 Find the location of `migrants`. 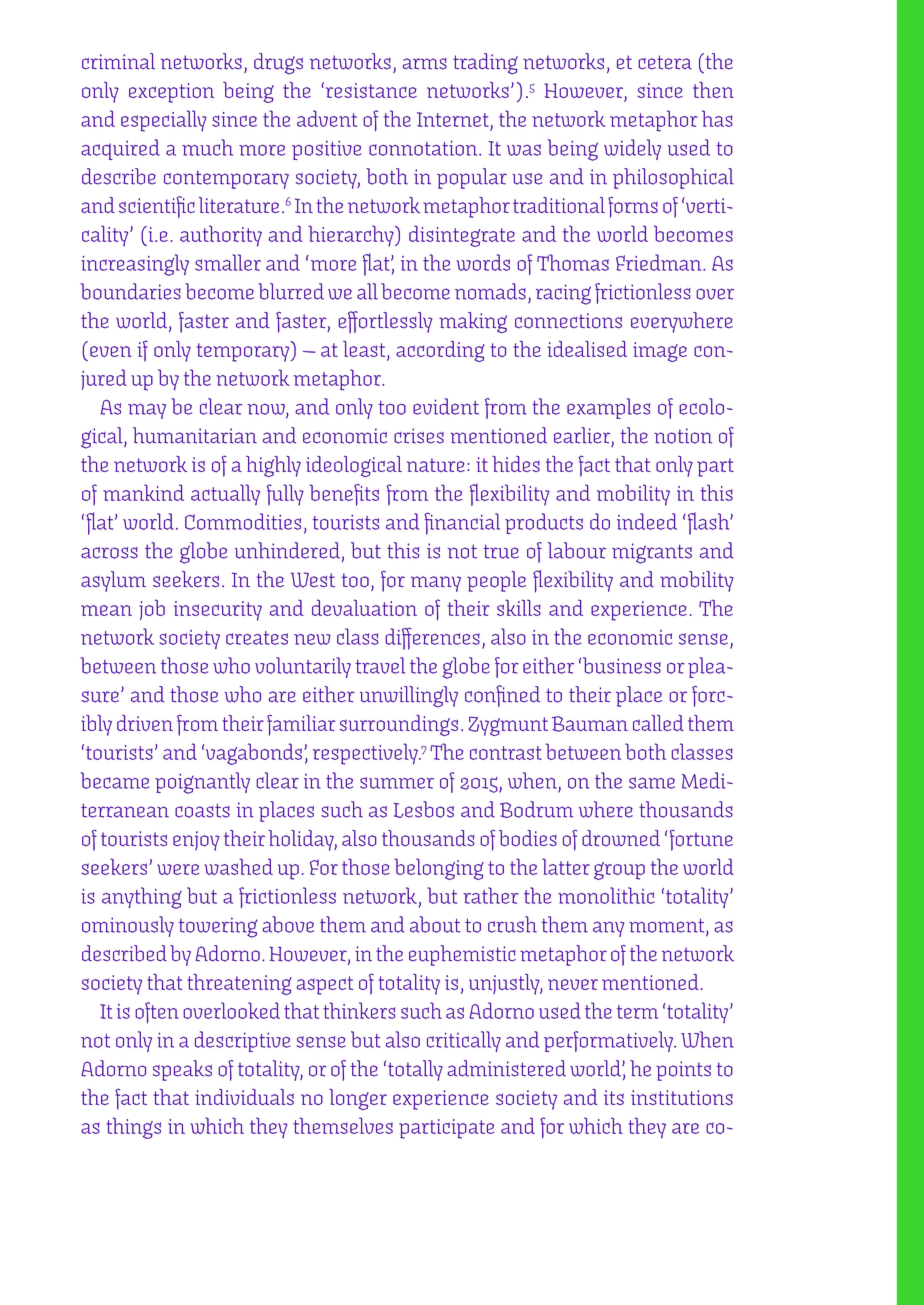

migrants is located at coordinates (652, 553).
